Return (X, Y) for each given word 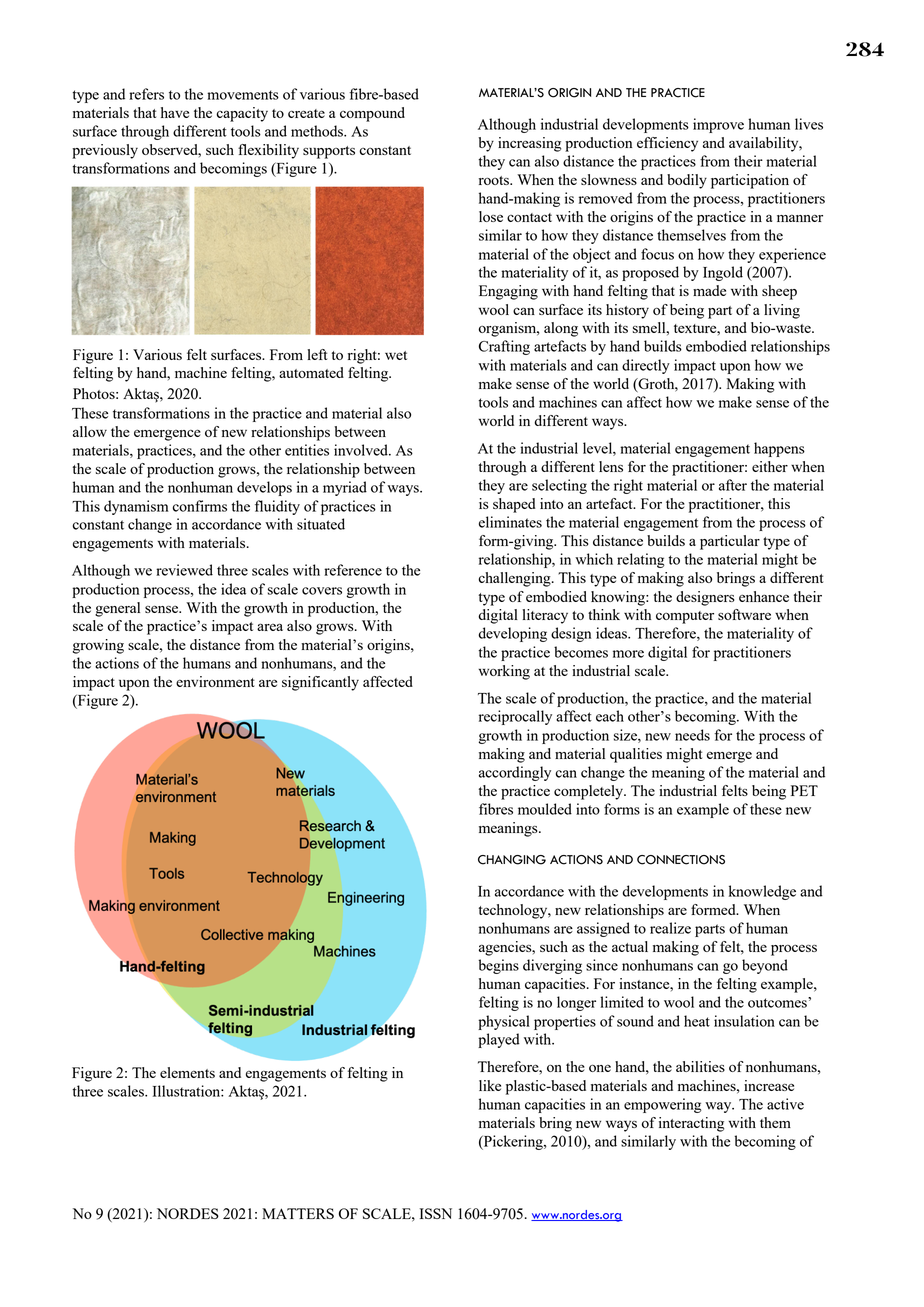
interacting (691, 1124)
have (175, 112)
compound (372, 114)
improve (718, 125)
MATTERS (298, 1213)
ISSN (436, 1213)
